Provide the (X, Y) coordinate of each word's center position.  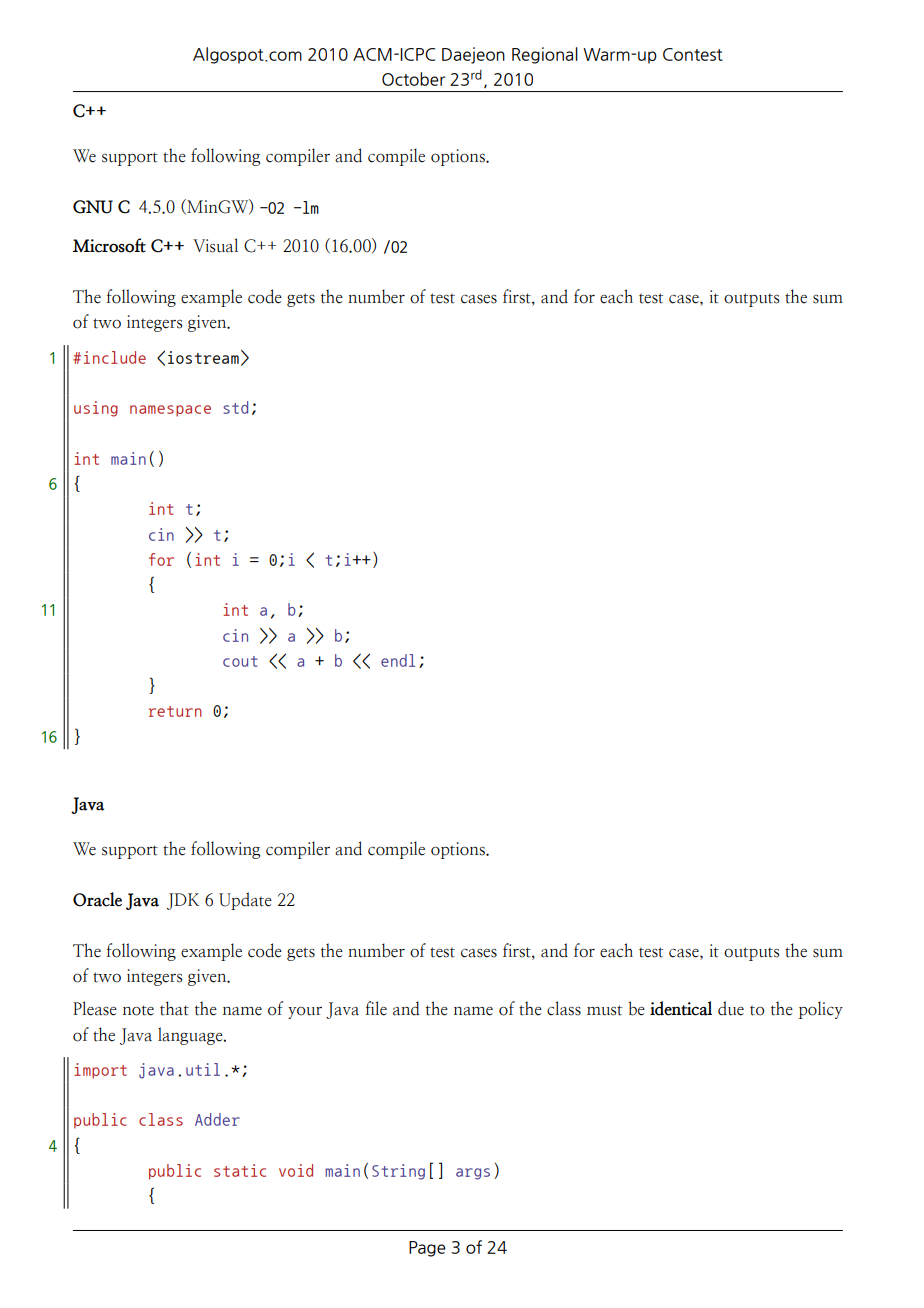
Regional (545, 55)
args (473, 1174)
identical (681, 1008)
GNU (93, 207)
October (413, 79)
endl (398, 660)
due (731, 1008)
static (240, 1170)
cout (240, 661)
